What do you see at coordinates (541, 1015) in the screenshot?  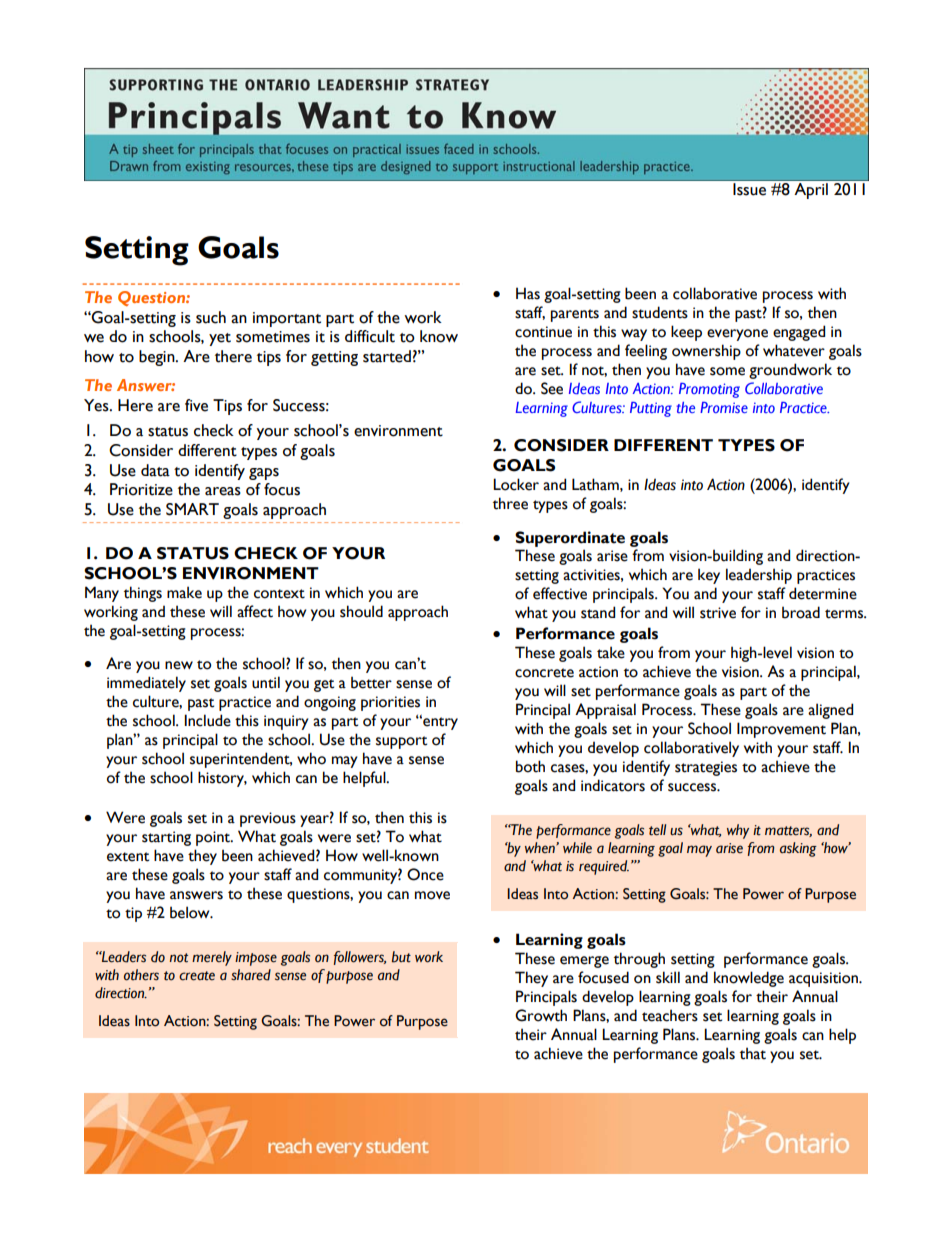 I see `Growth` at bounding box center [541, 1015].
